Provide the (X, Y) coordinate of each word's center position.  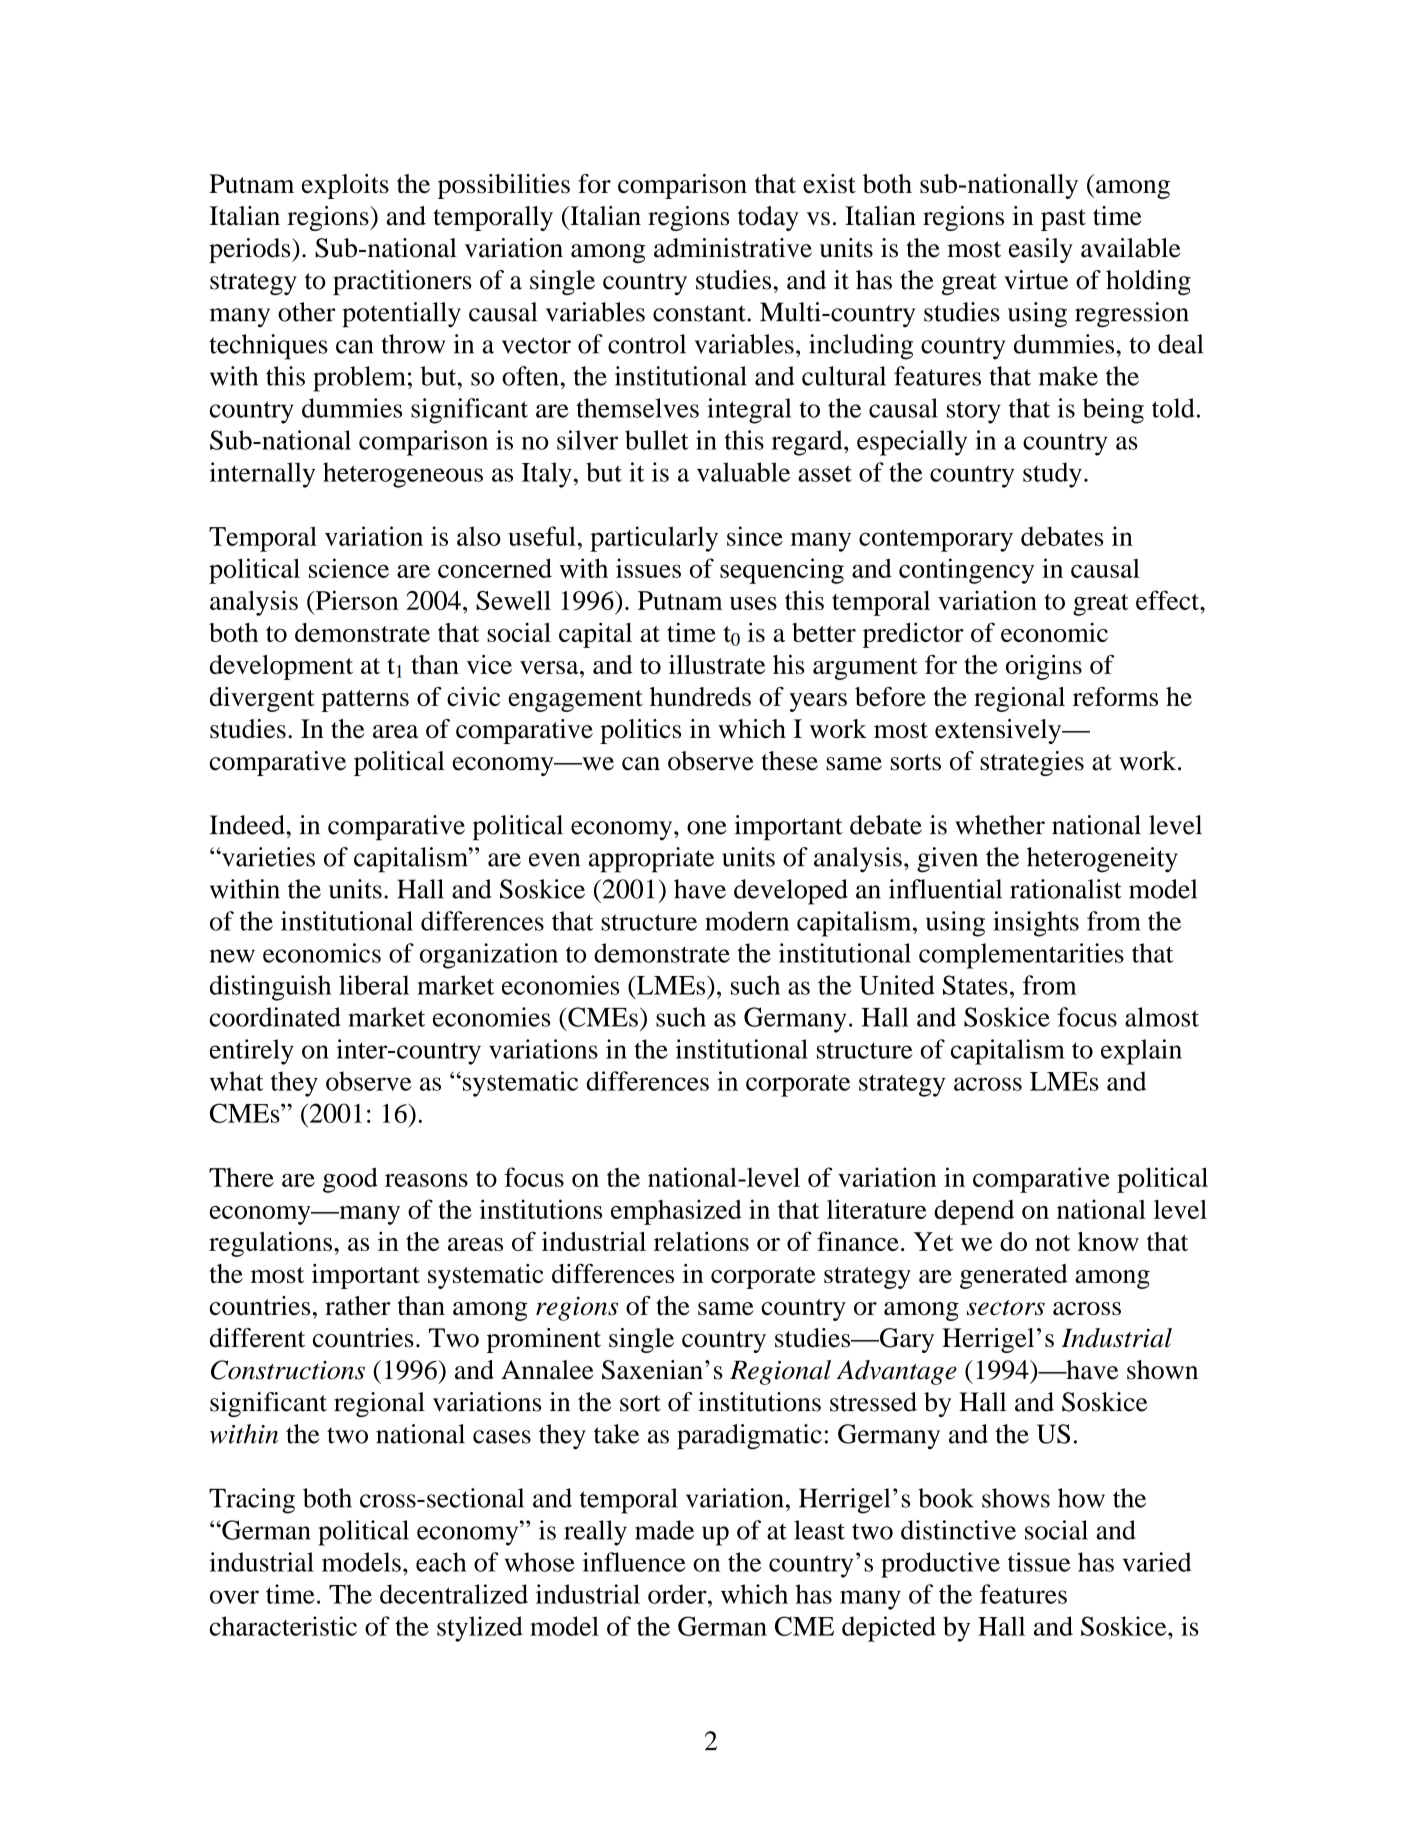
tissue (1039, 1562)
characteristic (283, 1626)
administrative (733, 248)
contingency (966, 571)
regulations (270, 1244)
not (1052, 1243)
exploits (345, 186)
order (678, 1594)
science (349, 568)
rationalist (1066, 889)
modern (747, 921)
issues (648, 568)
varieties (267, 857)
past (1063, 220)
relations (701, 1241)
